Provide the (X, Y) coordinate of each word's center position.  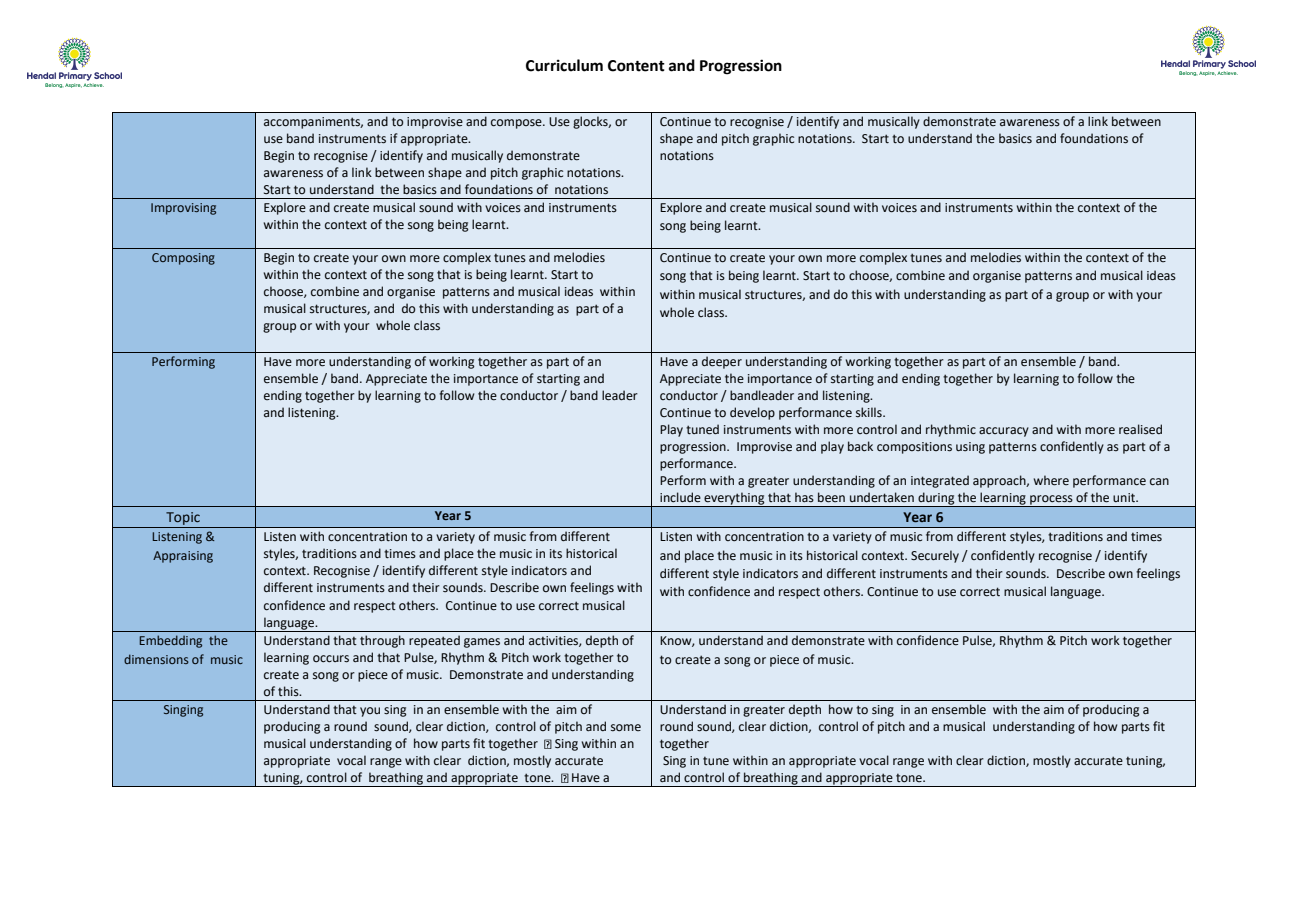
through (382, 641)
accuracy (1004, 432)
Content (636, 66)
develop (752, 413)
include (680, 497)
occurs (331, 659)
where (1051, 480)
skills (870, 412)
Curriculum (564, 65)
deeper (722, 362)
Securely (935, 556)
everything (734, 500)
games (482, 643)
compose (517, 124)
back (860, 446)
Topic (183, 518)
